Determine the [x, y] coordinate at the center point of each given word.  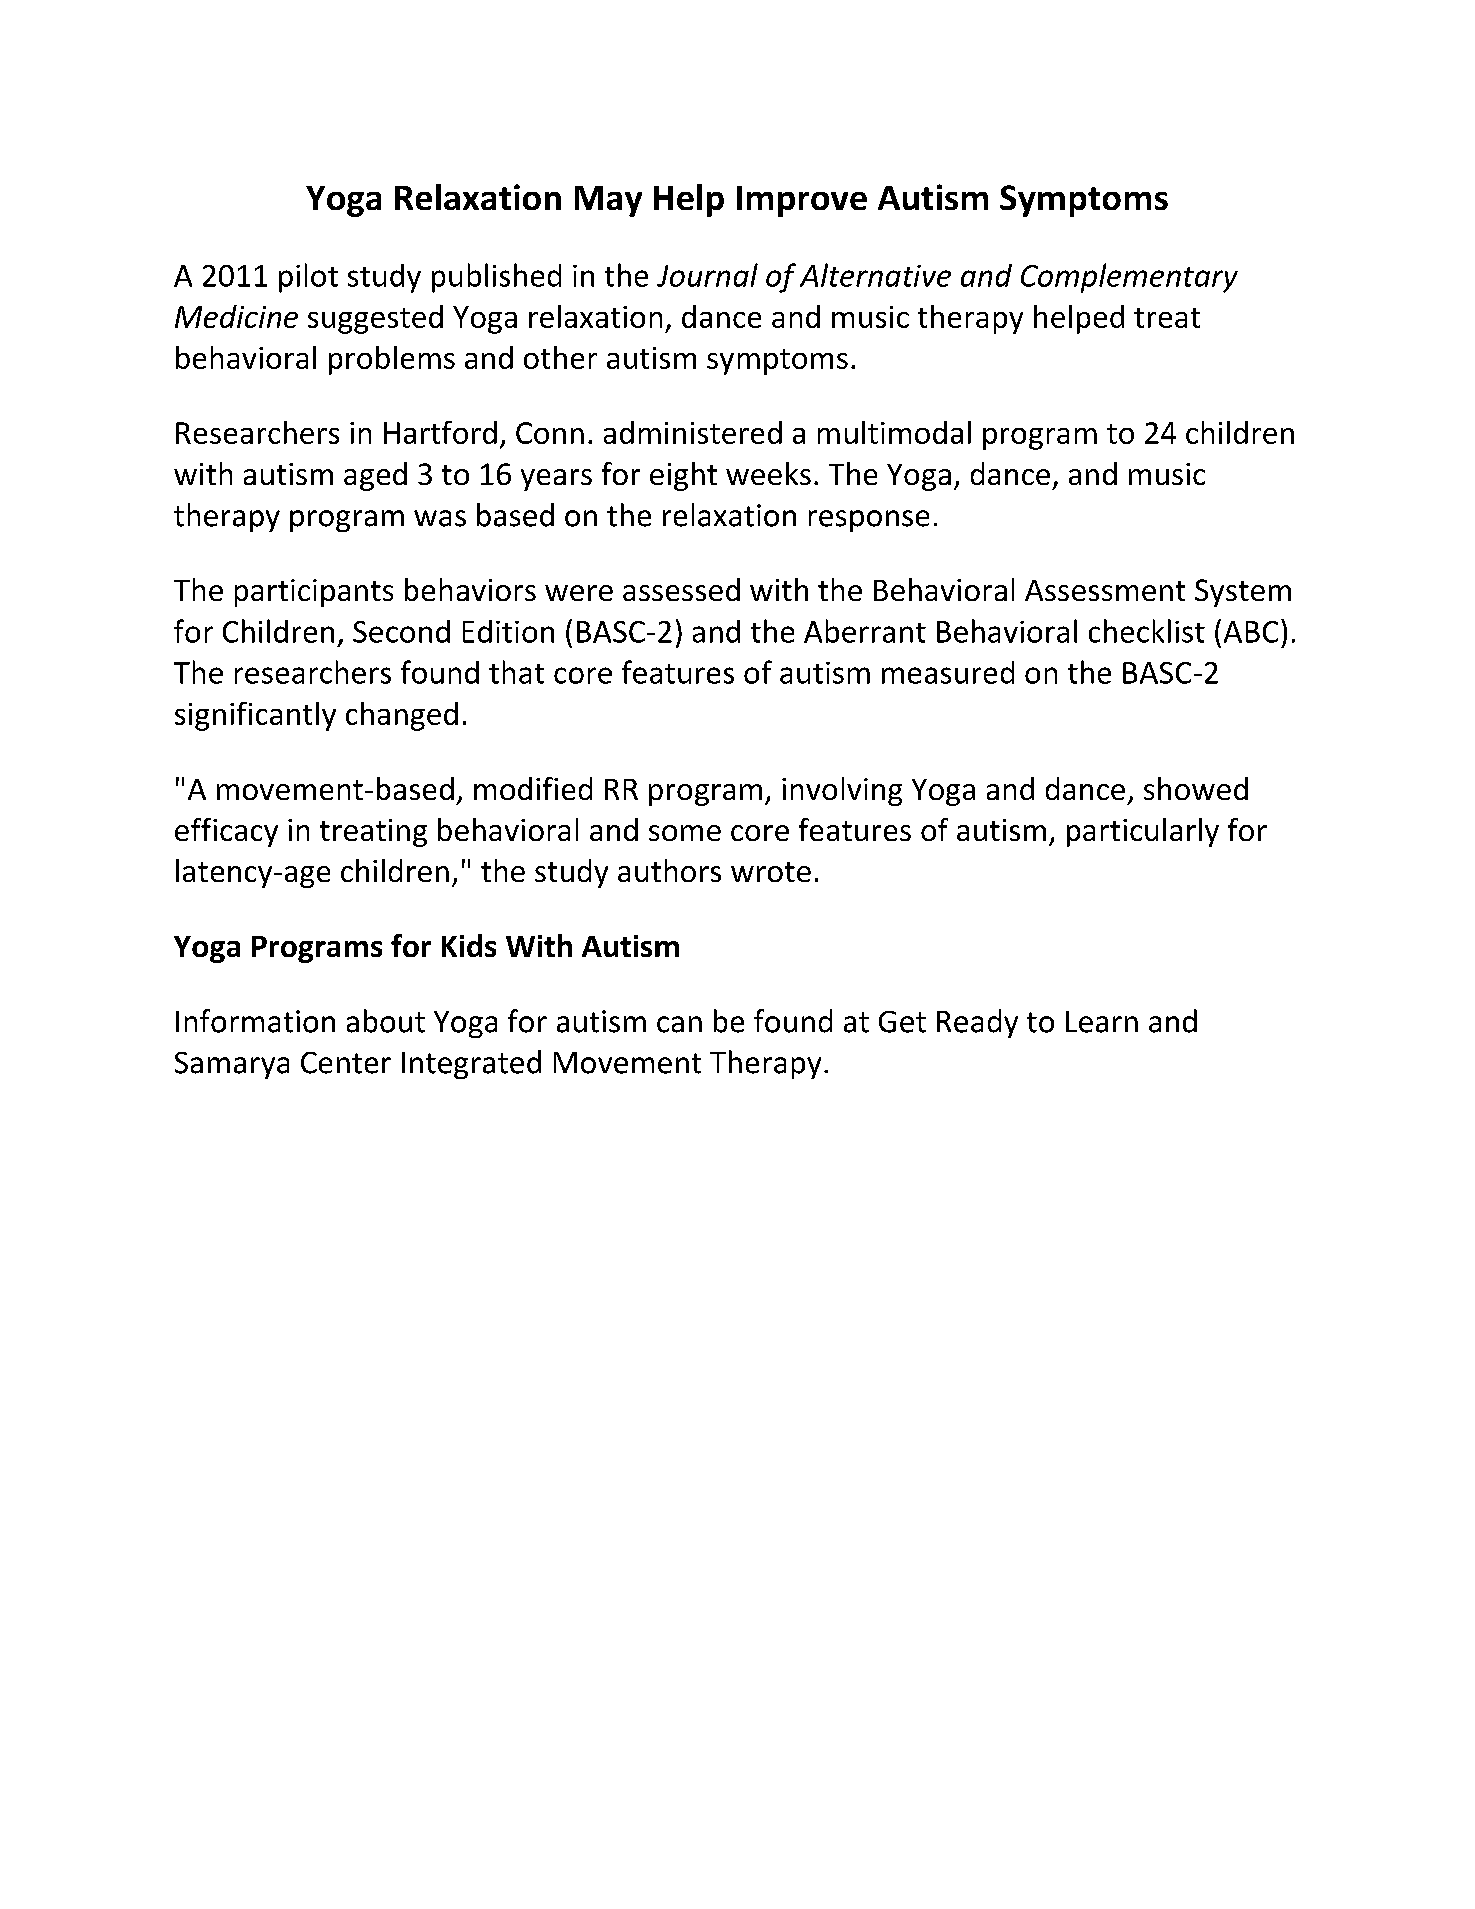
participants [314, 593]
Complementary [1129, 278]
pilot [308, 278]
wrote [771, 872]
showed [1196, 788]
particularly [1143, 832]
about [386, 1021]
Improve [802, 201]
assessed [681, 589]
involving [842, 791]
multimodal [894, 432]
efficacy [226, 832]
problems [392, 360]
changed [402, 716]
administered [693, 432]
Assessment [1105, 590]
